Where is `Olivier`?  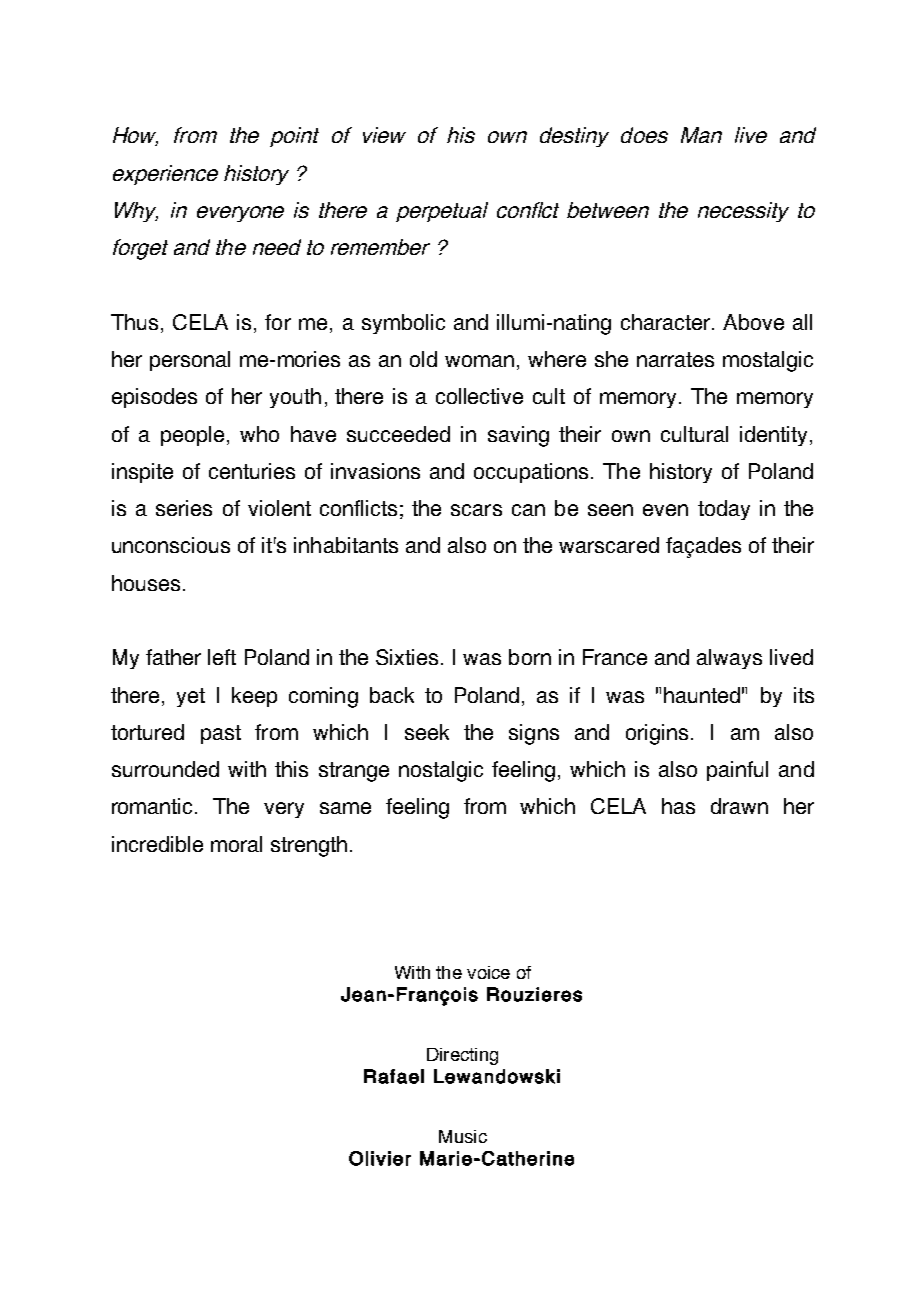 Olivier is located at coordinates (380, 1158).
